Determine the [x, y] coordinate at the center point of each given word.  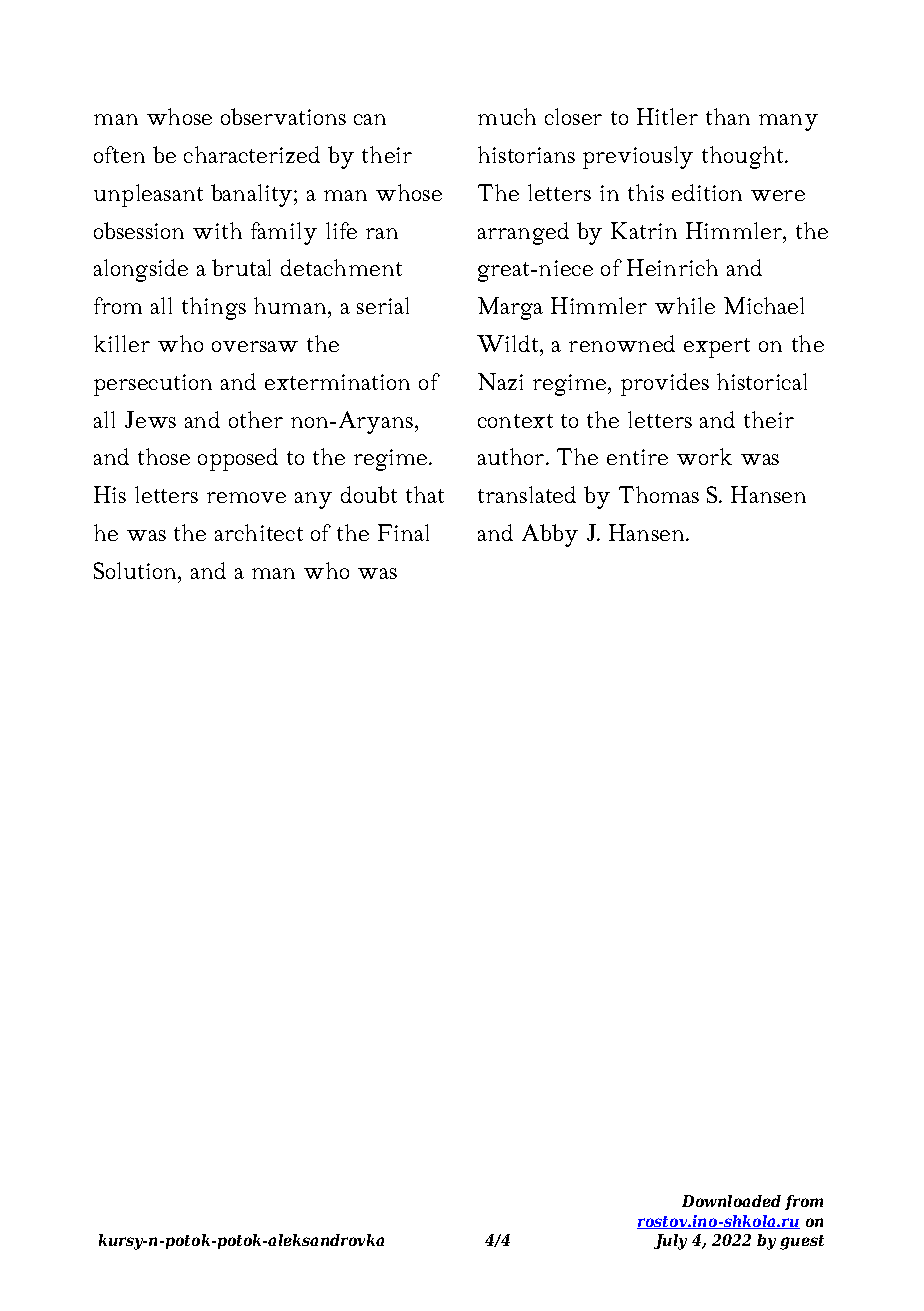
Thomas [659, 494]
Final [403, 532]
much [507, 116]
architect [259, 532]
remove [246, 497]
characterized [252, 154]
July [670, 1242]
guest [802, 1242]
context [515, 421]
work [704, 456]
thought [744, 157]
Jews [150, 419]
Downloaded [731, 1201]
